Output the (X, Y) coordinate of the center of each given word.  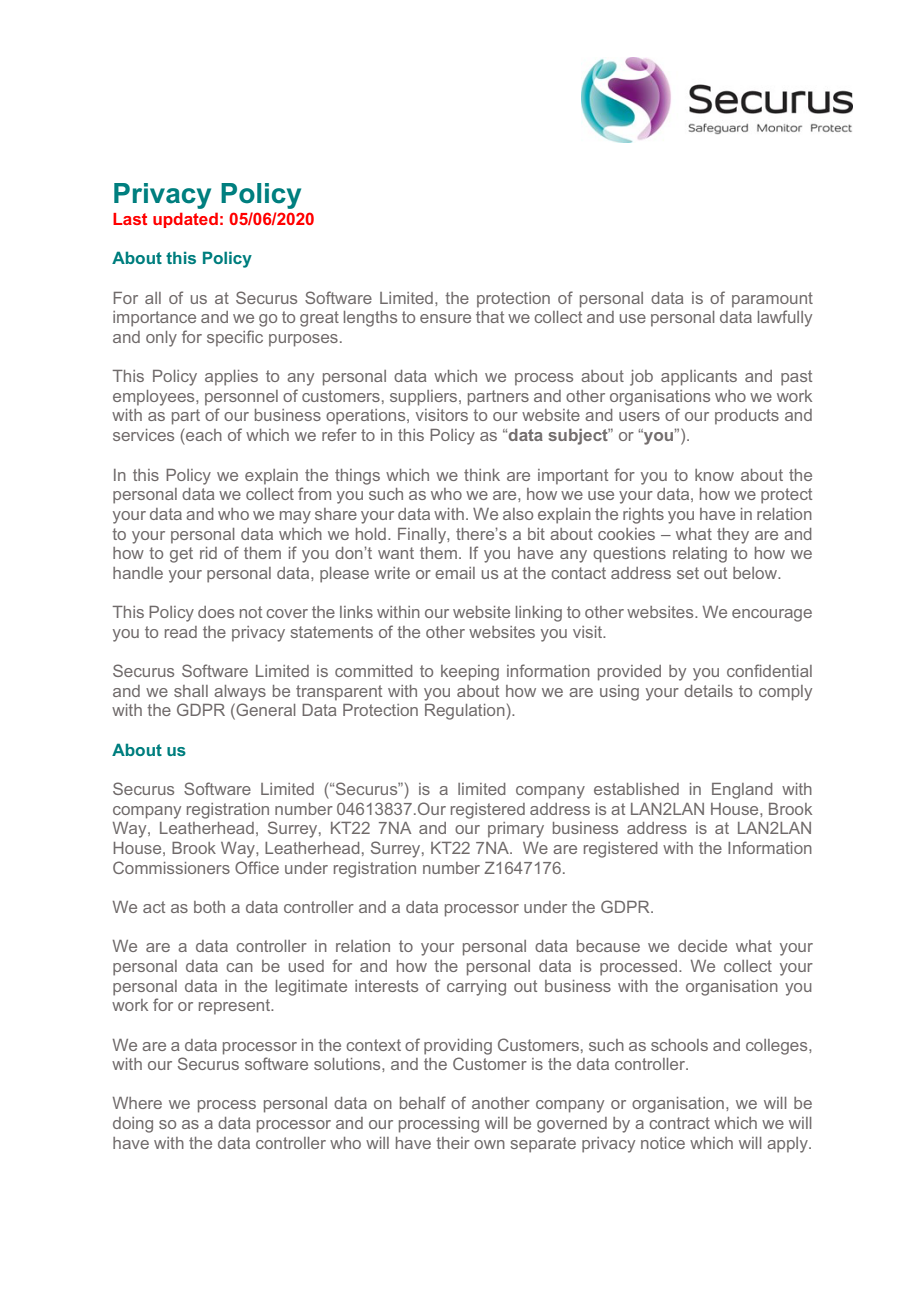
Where (137, 1103)
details (708, 691)
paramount (772, 300)
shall (191, 691)
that (490, 317)
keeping (470, 673)
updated (185, 220)
